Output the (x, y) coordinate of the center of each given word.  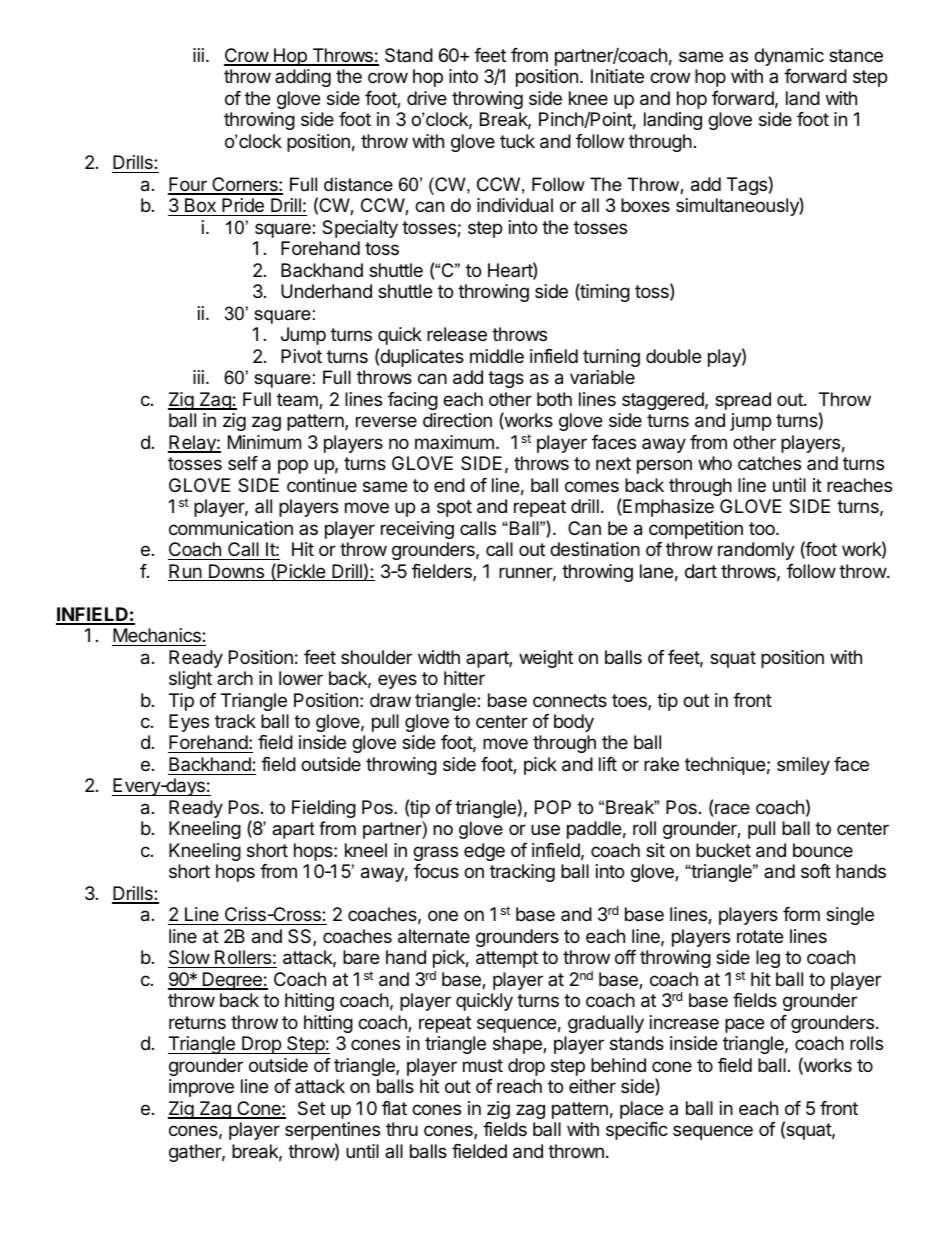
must (483, 1065)
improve (201, 1088)
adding (303, 78)
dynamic (789, 57)
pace (744, 1025)
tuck (517, 141)
